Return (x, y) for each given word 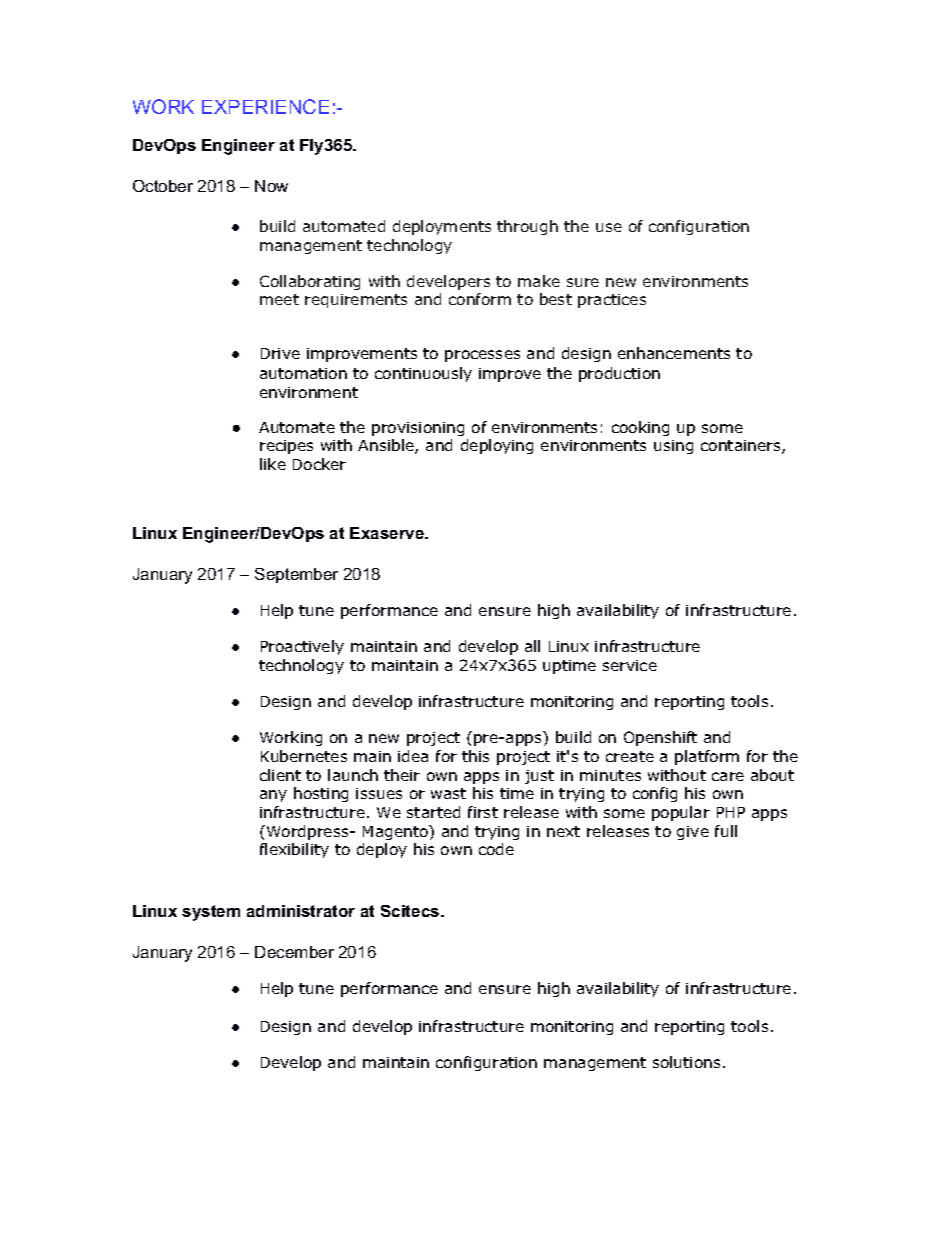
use (609, 227)
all (532, 646)
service (630, 665)
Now (271, 186)
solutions (686, 1062)
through (527, 227)
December (294, 952)
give (693, 833)
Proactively (302, 647)
